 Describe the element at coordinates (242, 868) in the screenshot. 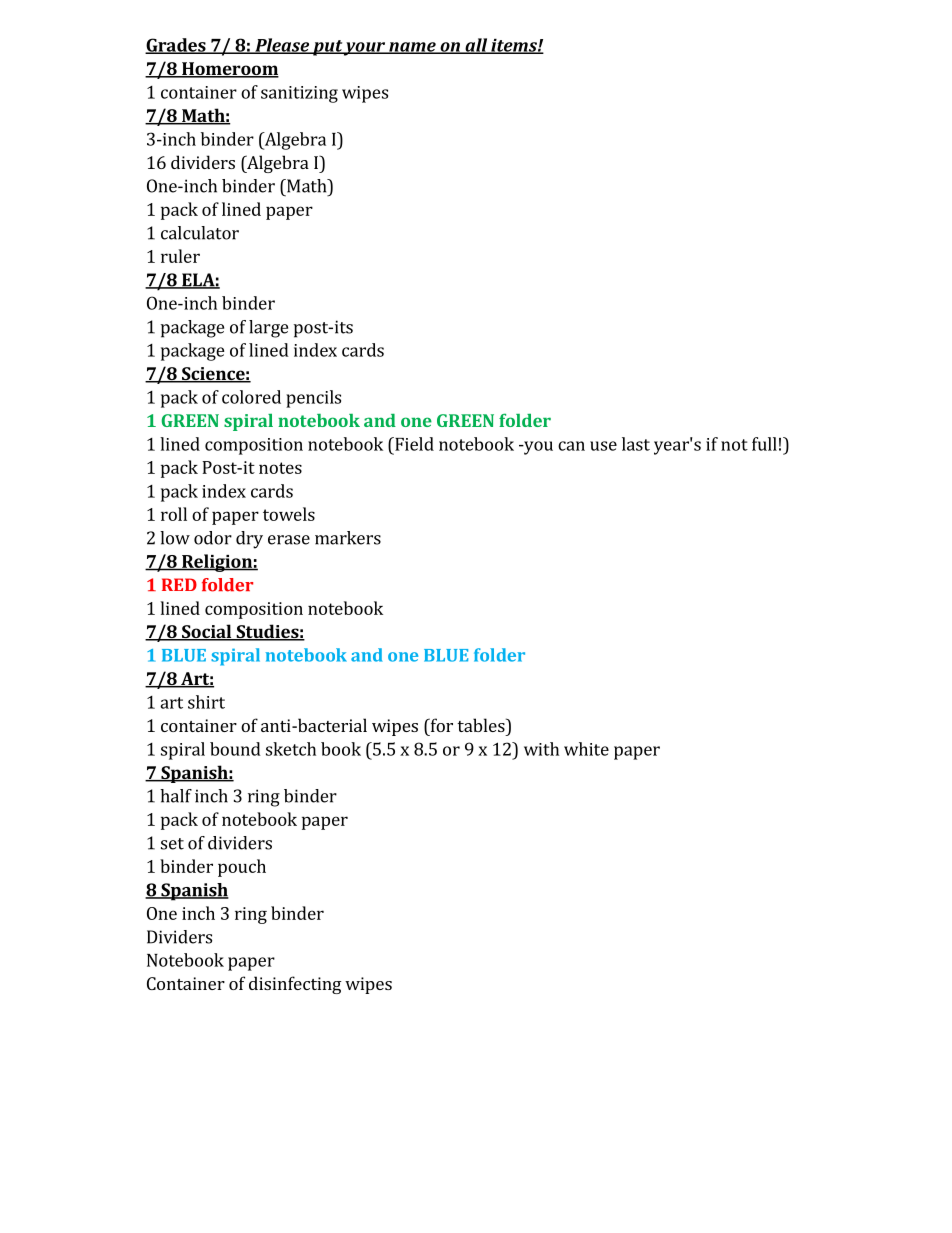

I see `pouch` at that location.
